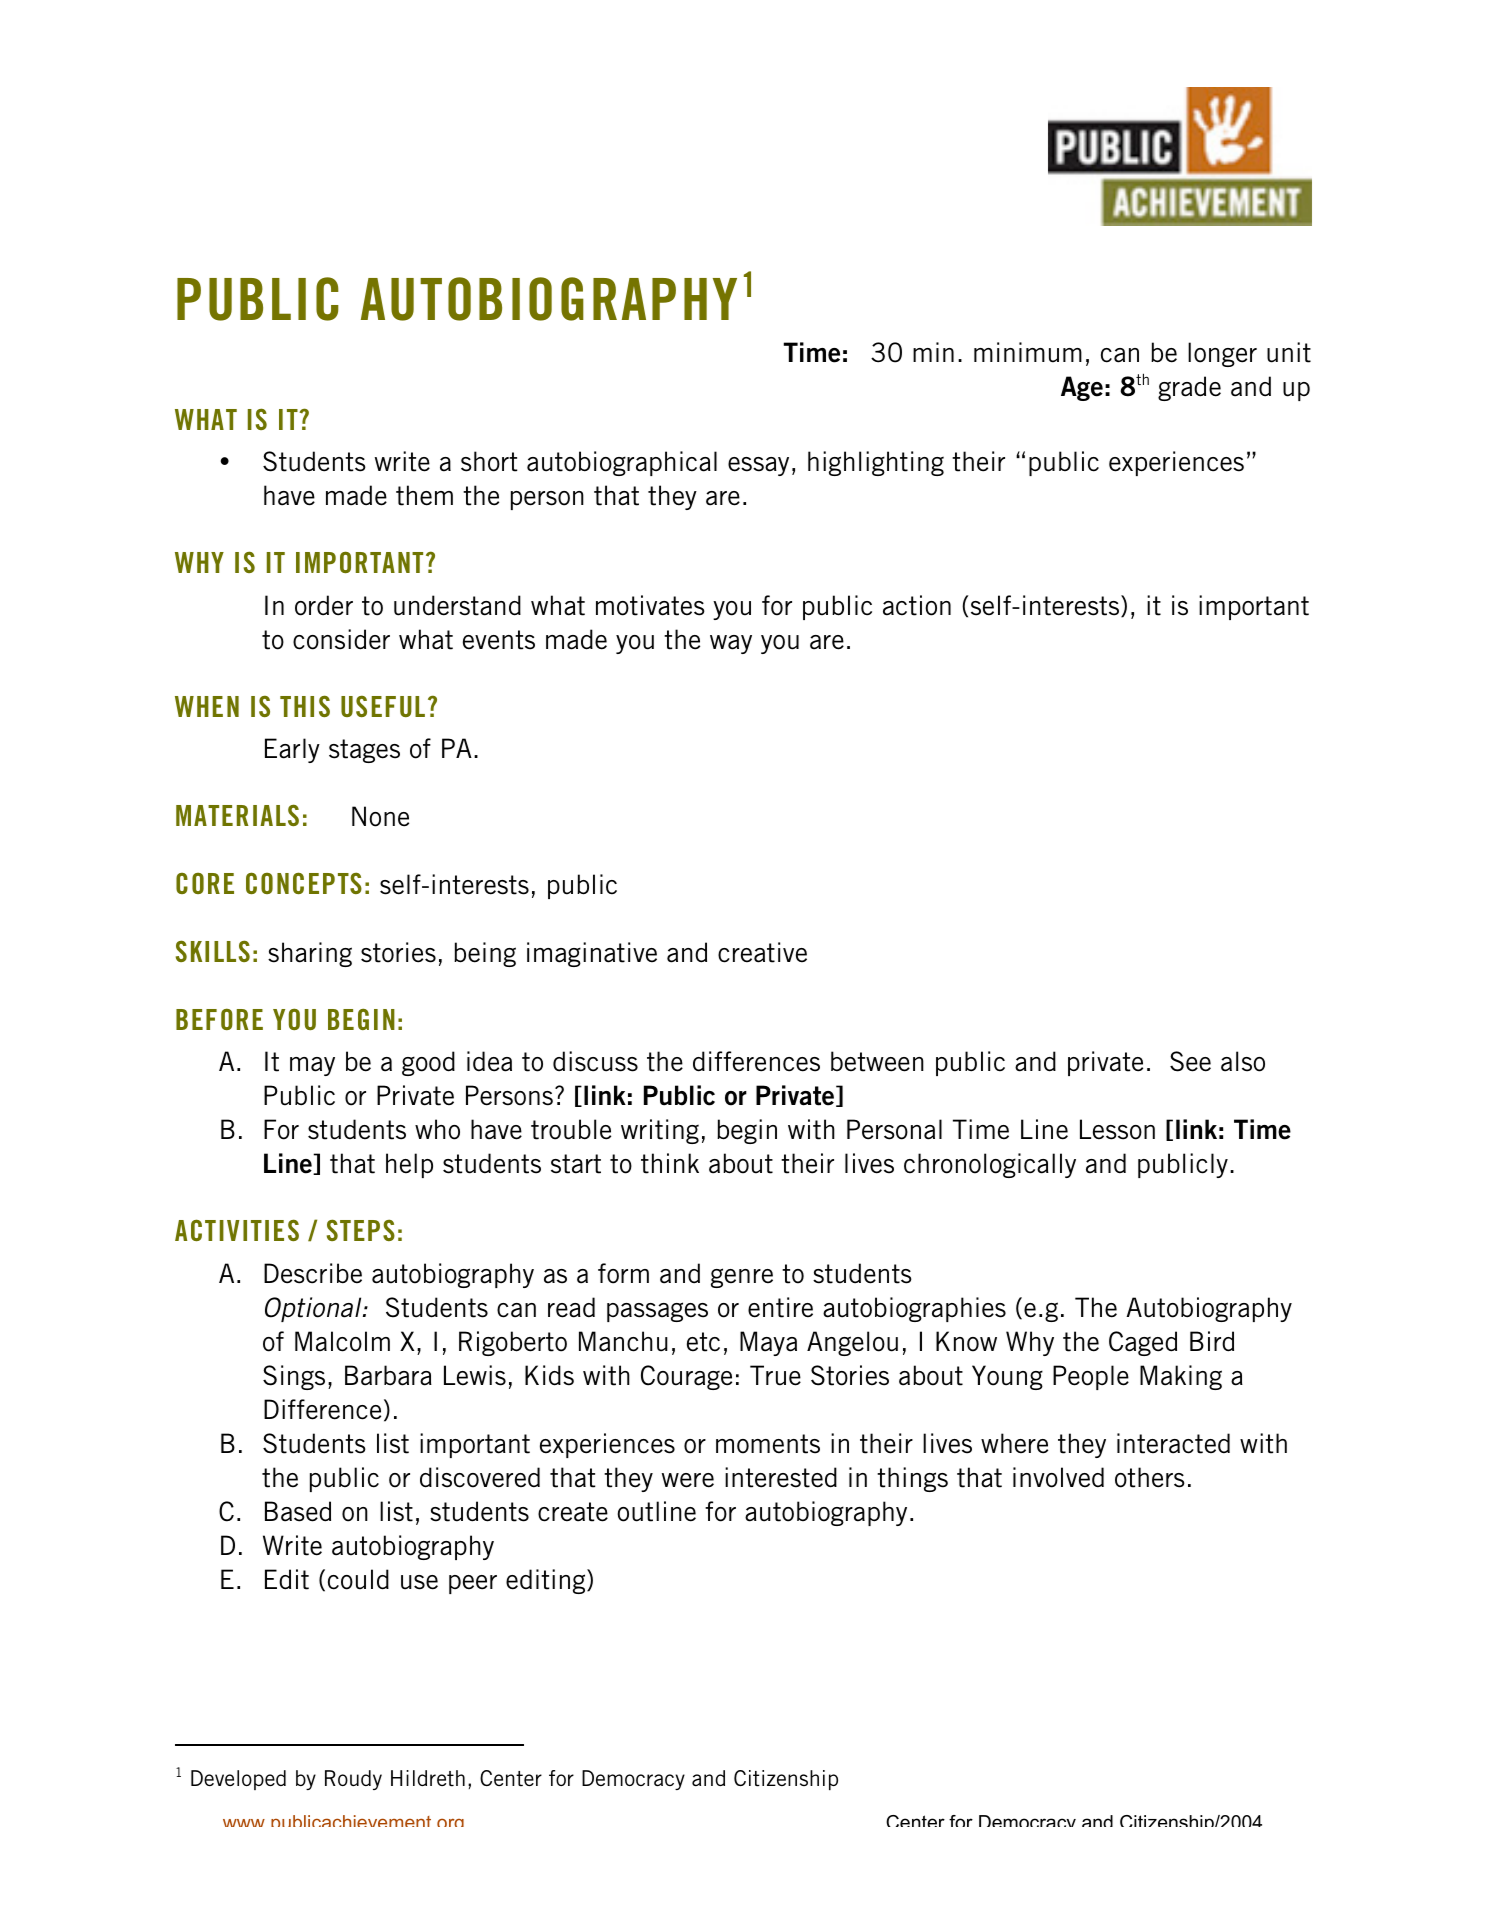  I want to click on good, so click(428, 1063).
